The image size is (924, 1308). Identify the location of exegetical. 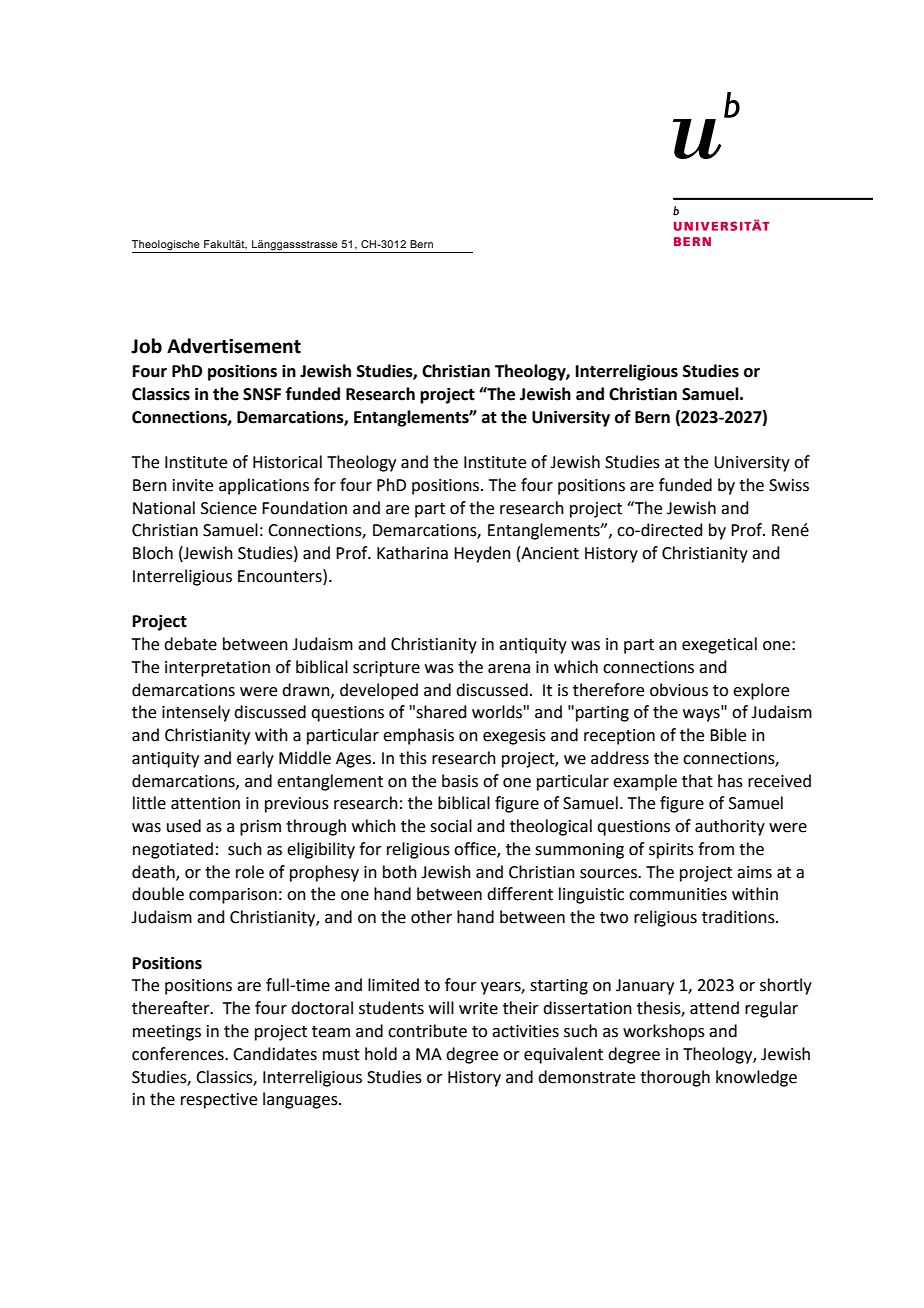
(719, 645).
